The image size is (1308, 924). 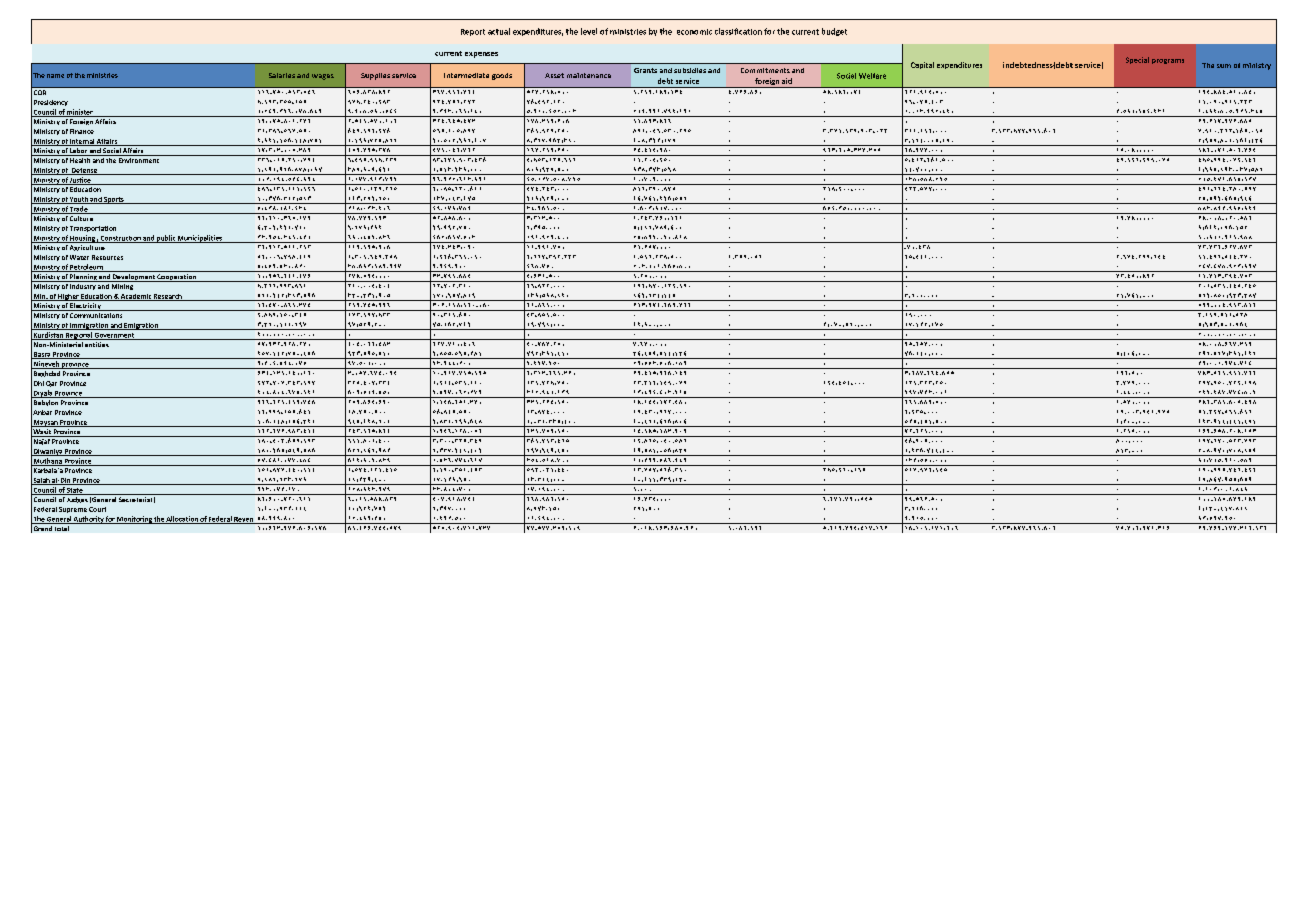 What do you see at coordinates (1137, 60) in the screenshot?
I see `Special` at bounding box center [1137, 60].
